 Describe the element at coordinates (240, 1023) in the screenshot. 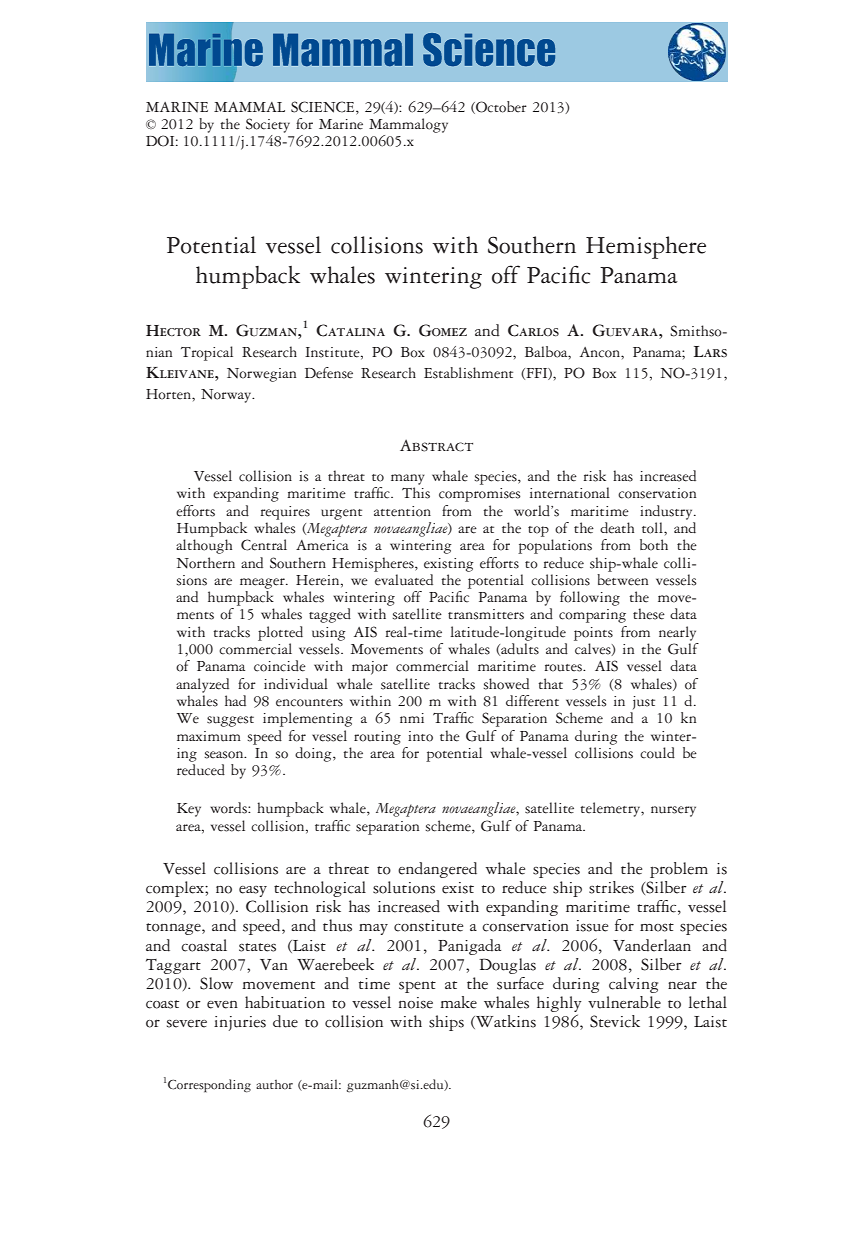

I see `injuries` at that location.
